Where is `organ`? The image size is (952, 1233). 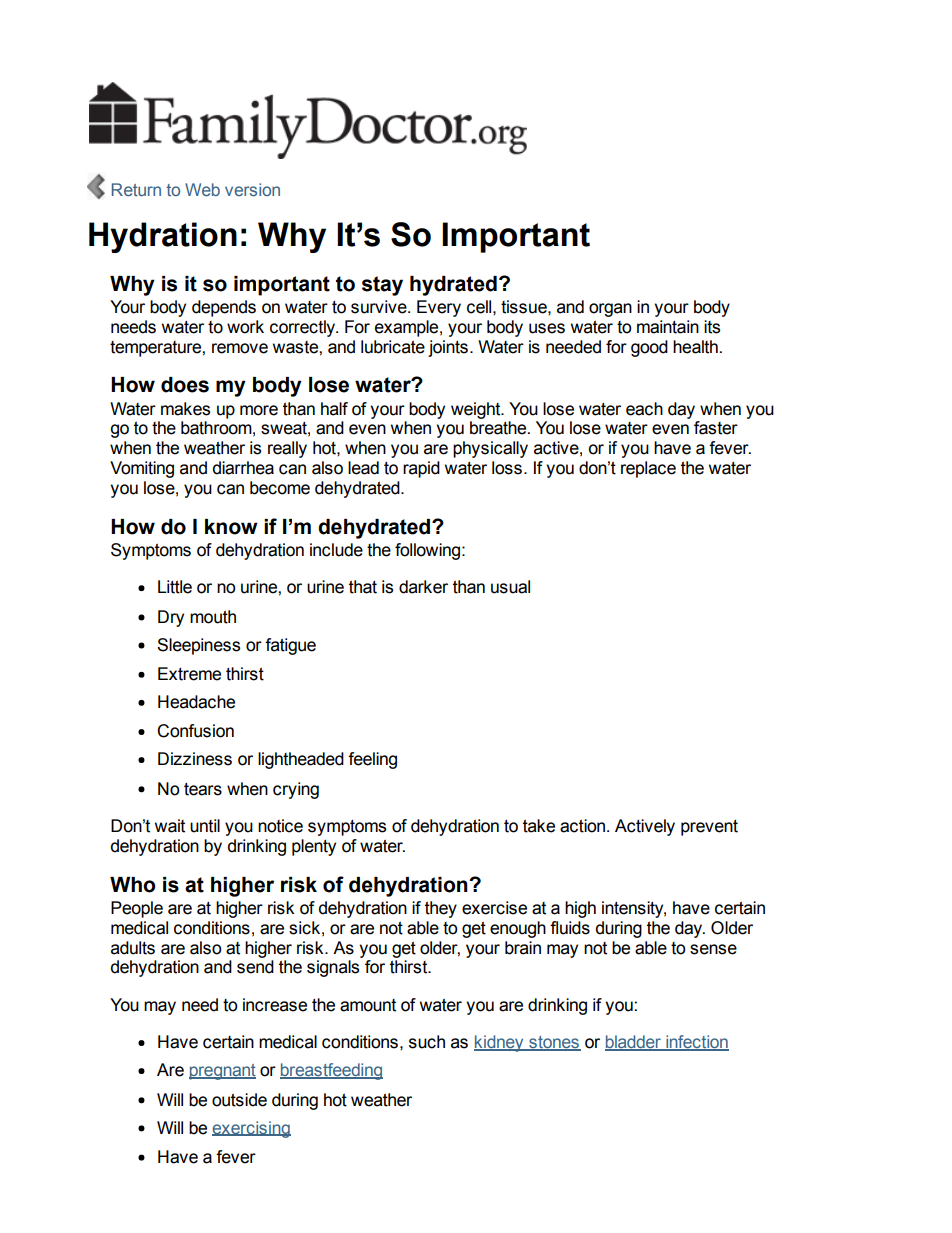 organ is located at coordinates (610, 310).
